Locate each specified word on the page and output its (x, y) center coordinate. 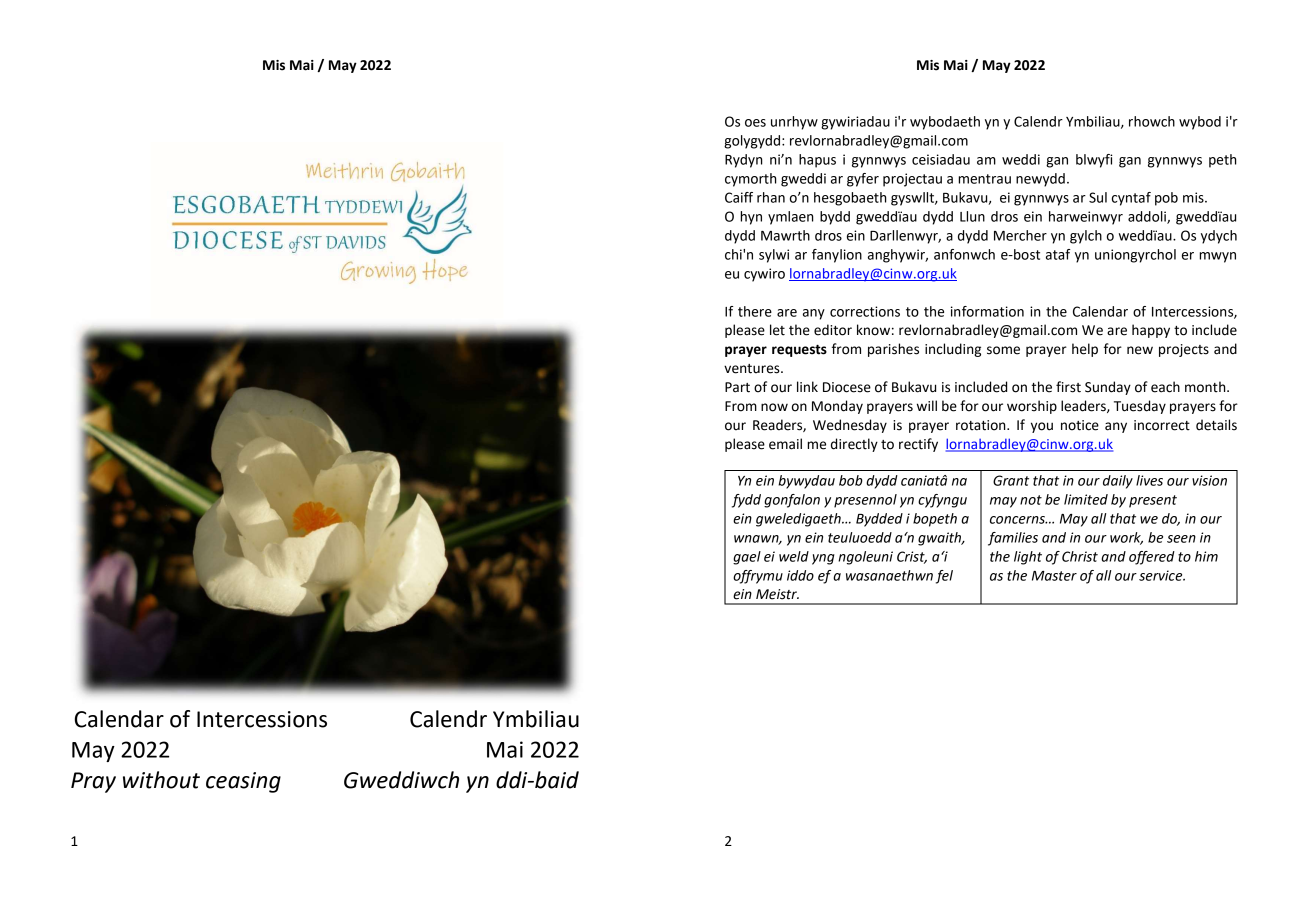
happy (1151, 331)
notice (1080, 425)
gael (747, 558)
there (755, 311)
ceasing (243, 782)
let (777, 330)
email (785, 444)
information (987, 311)
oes (755, 123)
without (161, 780)
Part (737, 387)
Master (1054, 576)
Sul (1098, 197)
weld (794, 556)
